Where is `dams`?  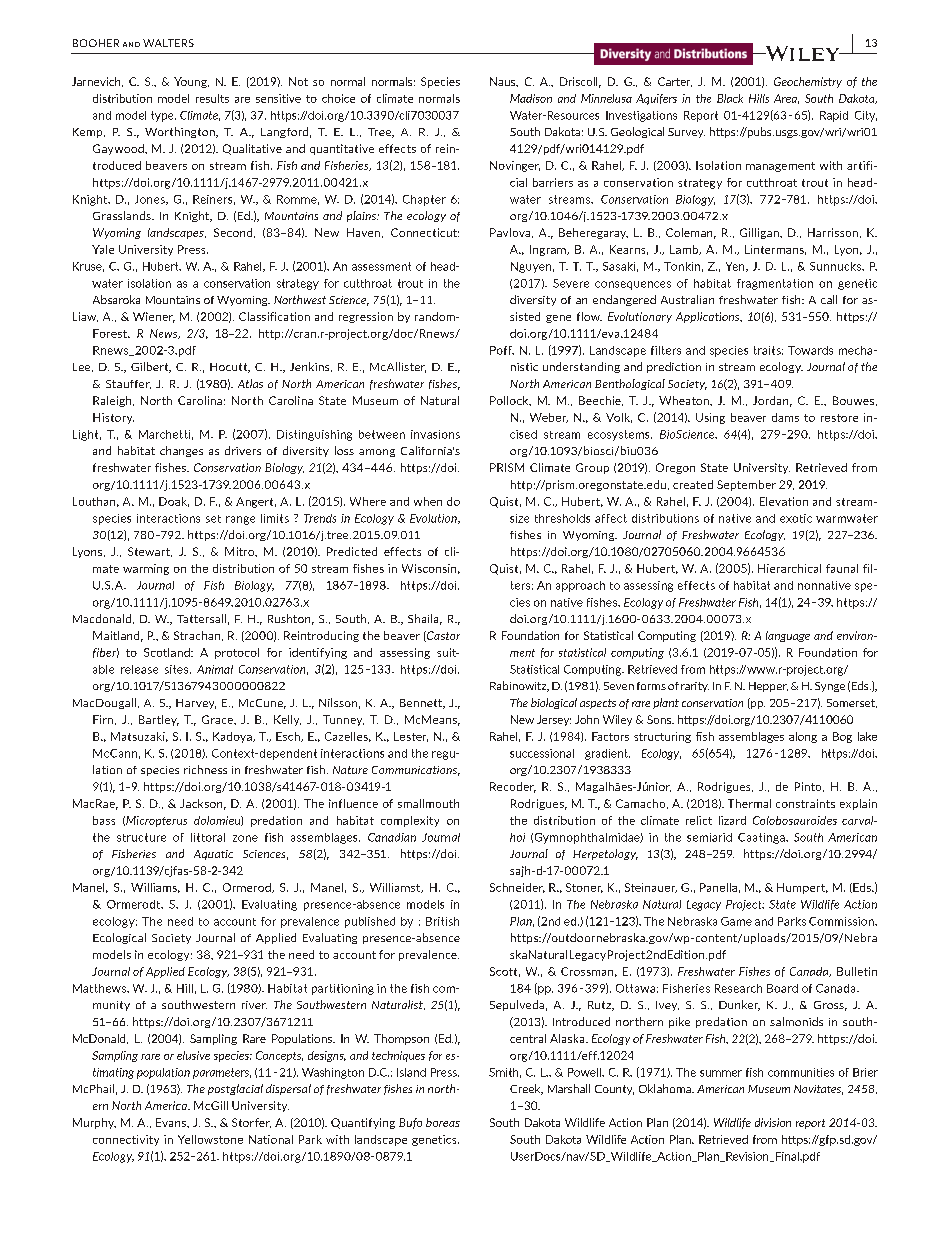 dams is located at coordinates (785, 417).
